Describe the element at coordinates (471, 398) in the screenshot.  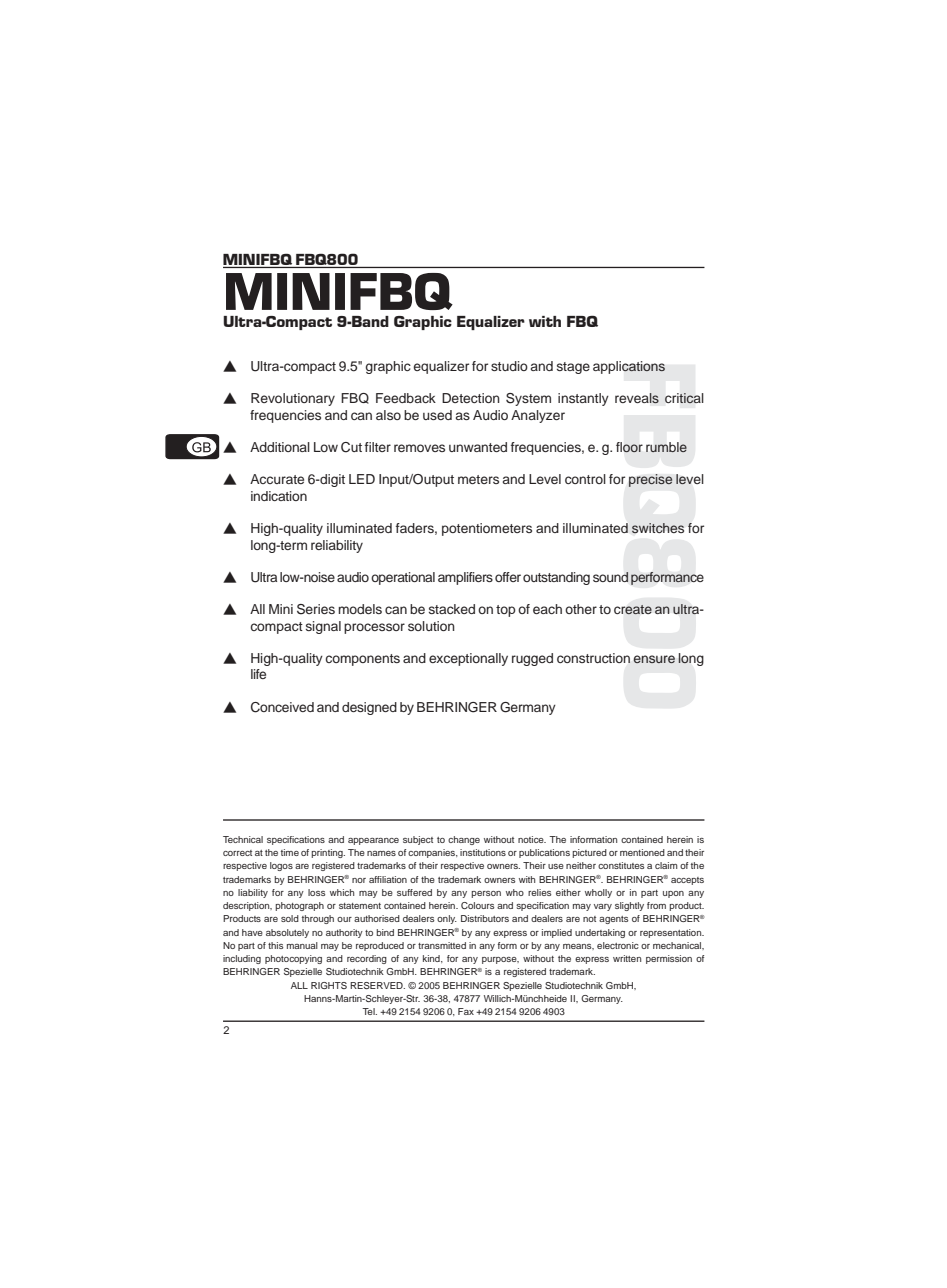
I see `Detection` at that location.
